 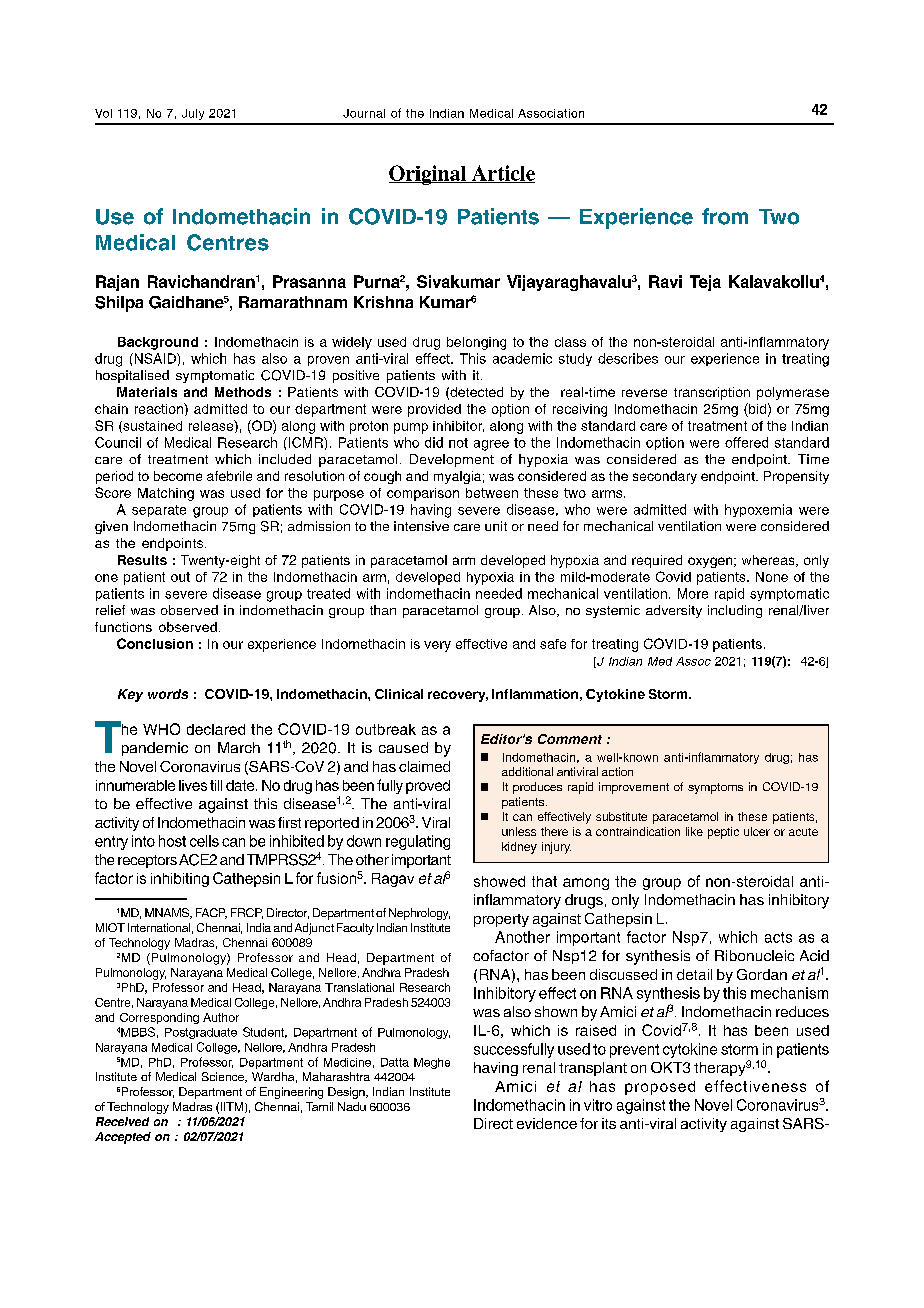 What do you see at coordinates (224, 1077) in the image?
I see `Science` at bounding box center [224, 1077].
